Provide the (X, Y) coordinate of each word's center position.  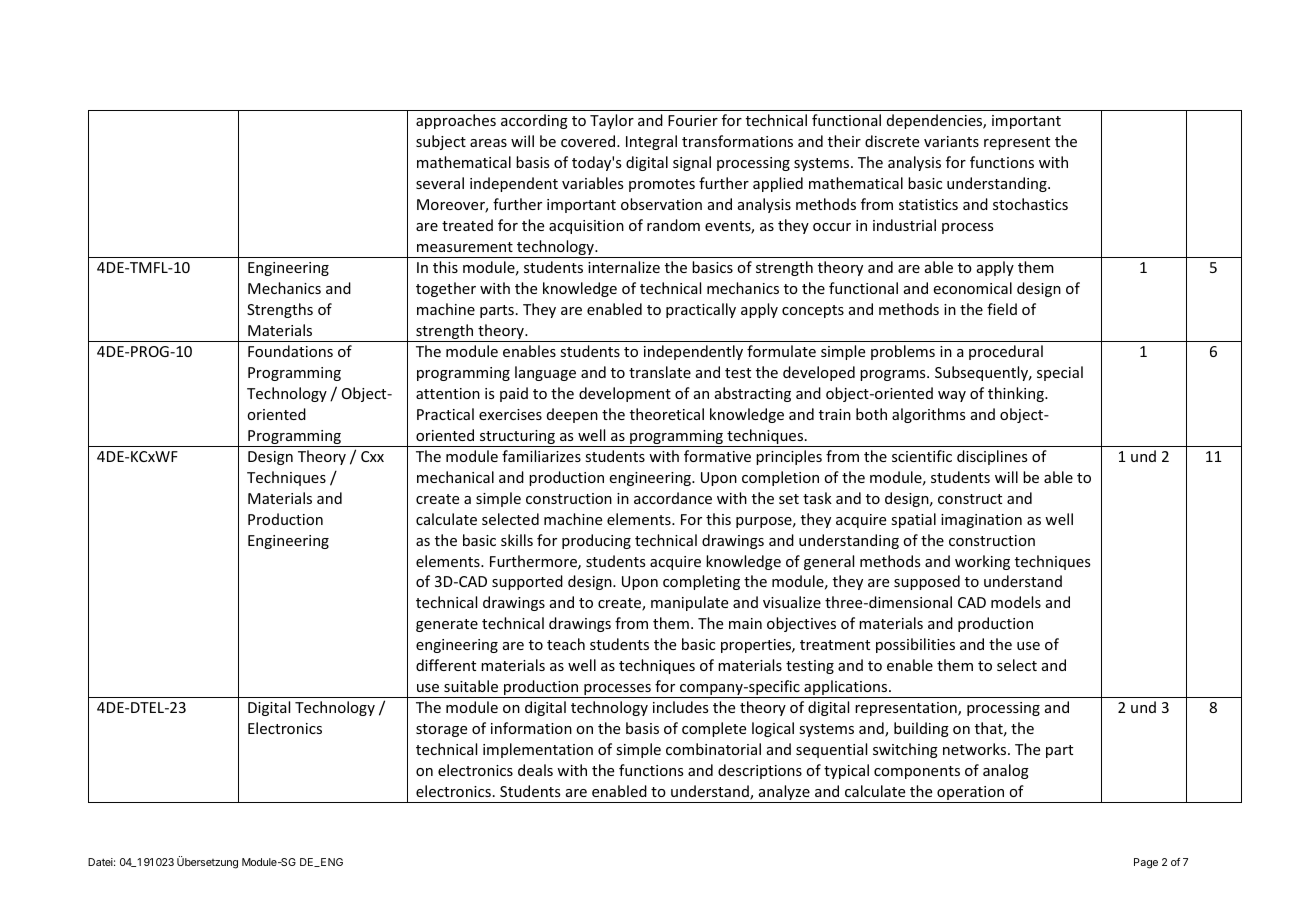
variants (951, 141)
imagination (981, 521)
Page (1146, 863)
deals (535, 770)
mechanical (455, 477)
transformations (737, 141)
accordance (673, 498)
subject (441, 142)
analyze (784, 794)
